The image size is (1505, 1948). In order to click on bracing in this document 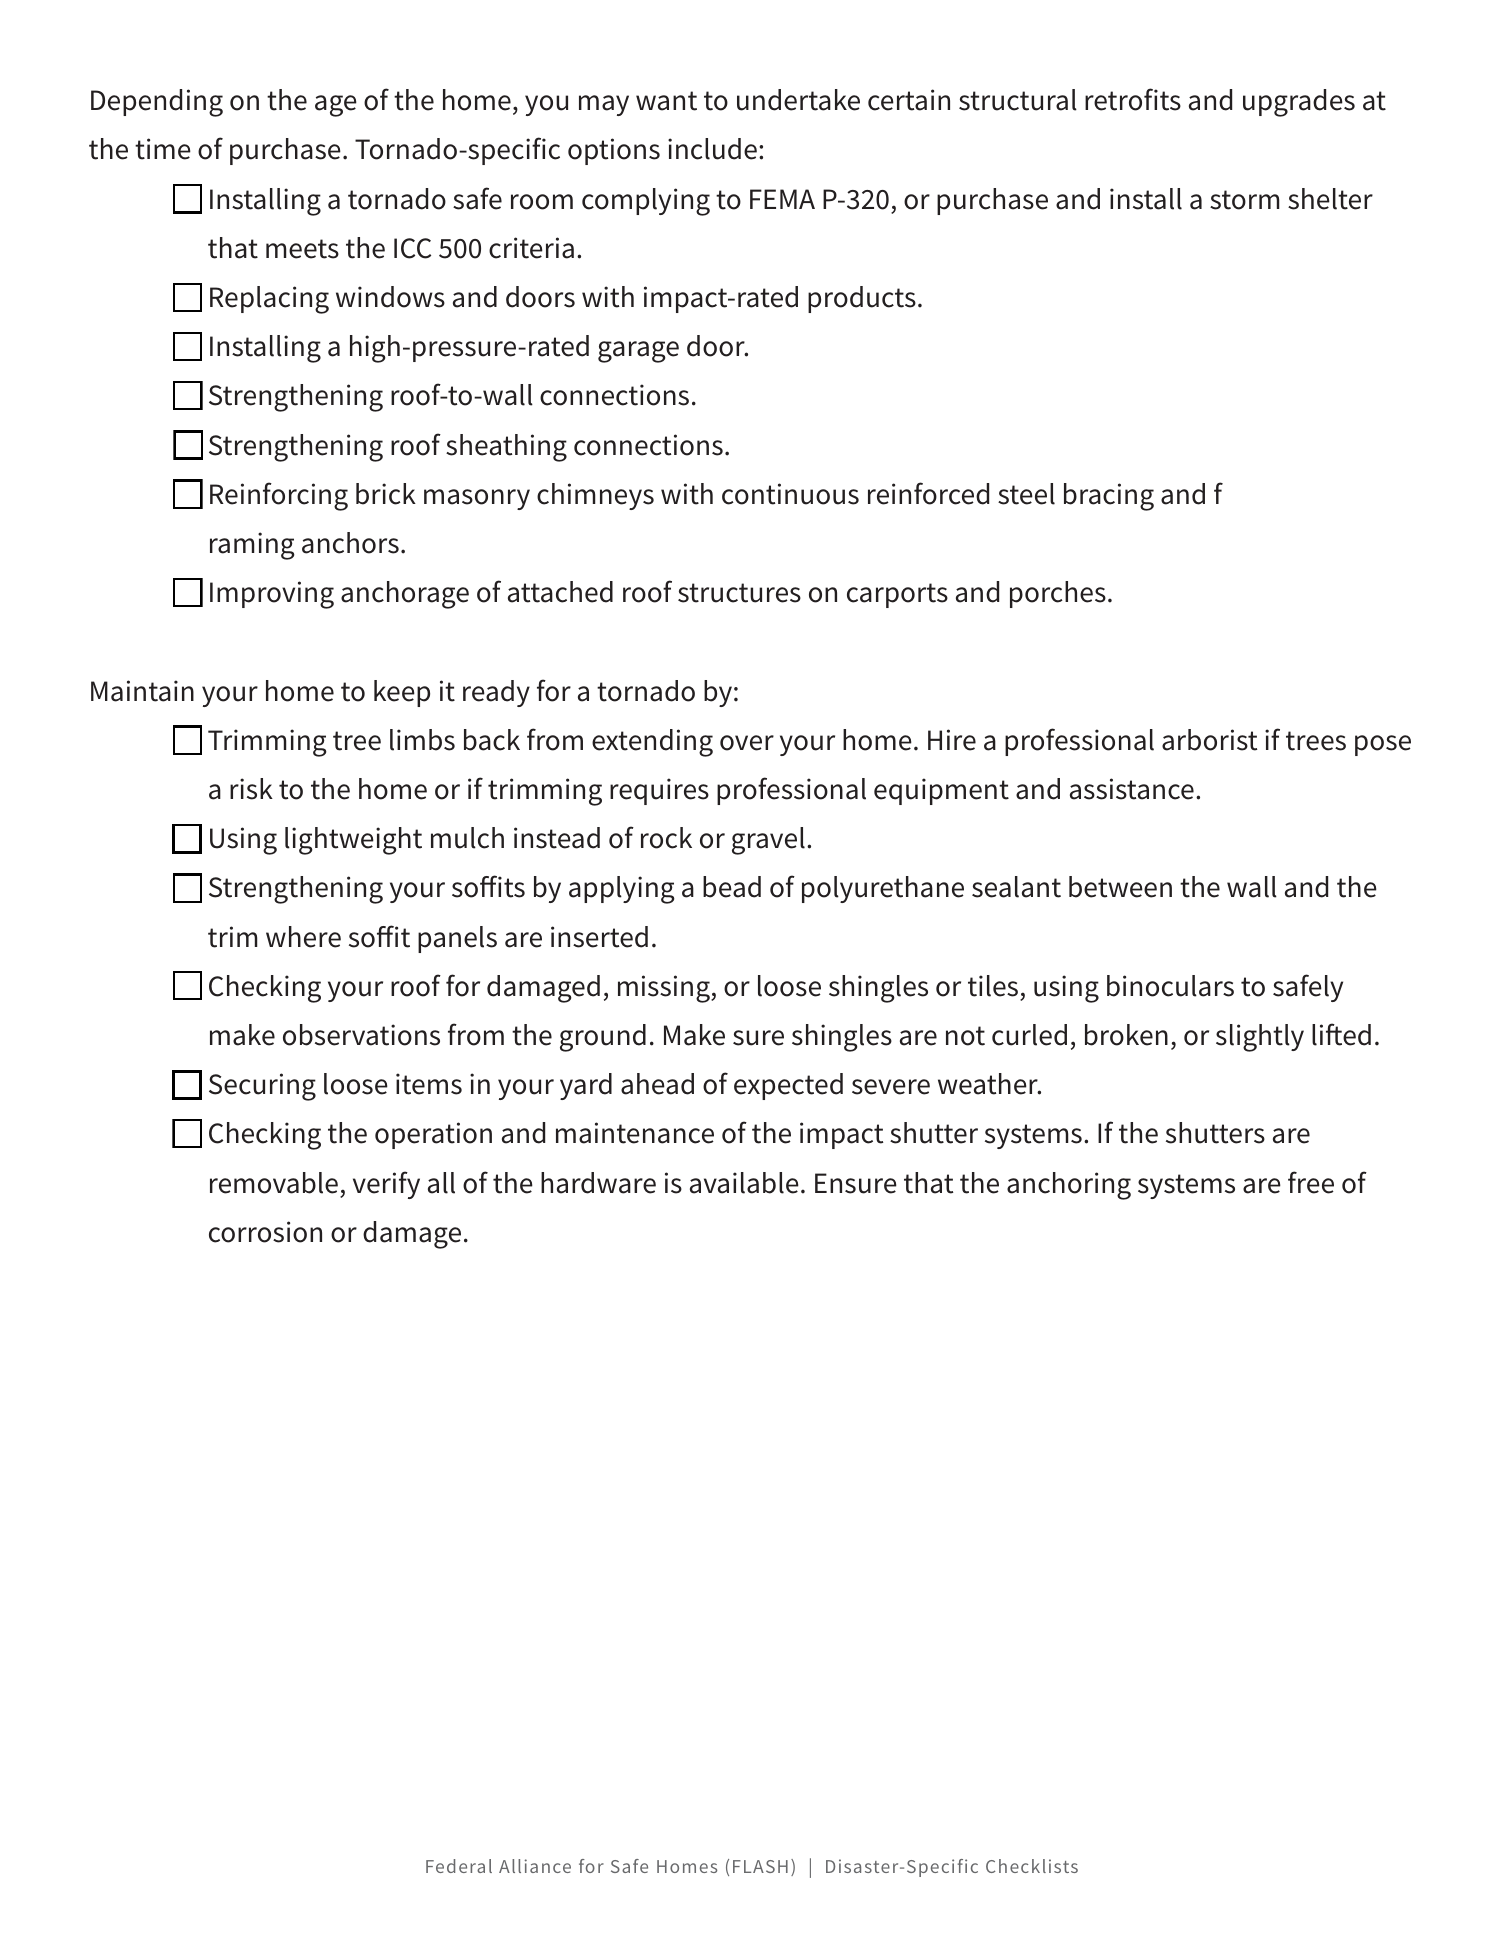, I will do `click(1109, 497)`.
